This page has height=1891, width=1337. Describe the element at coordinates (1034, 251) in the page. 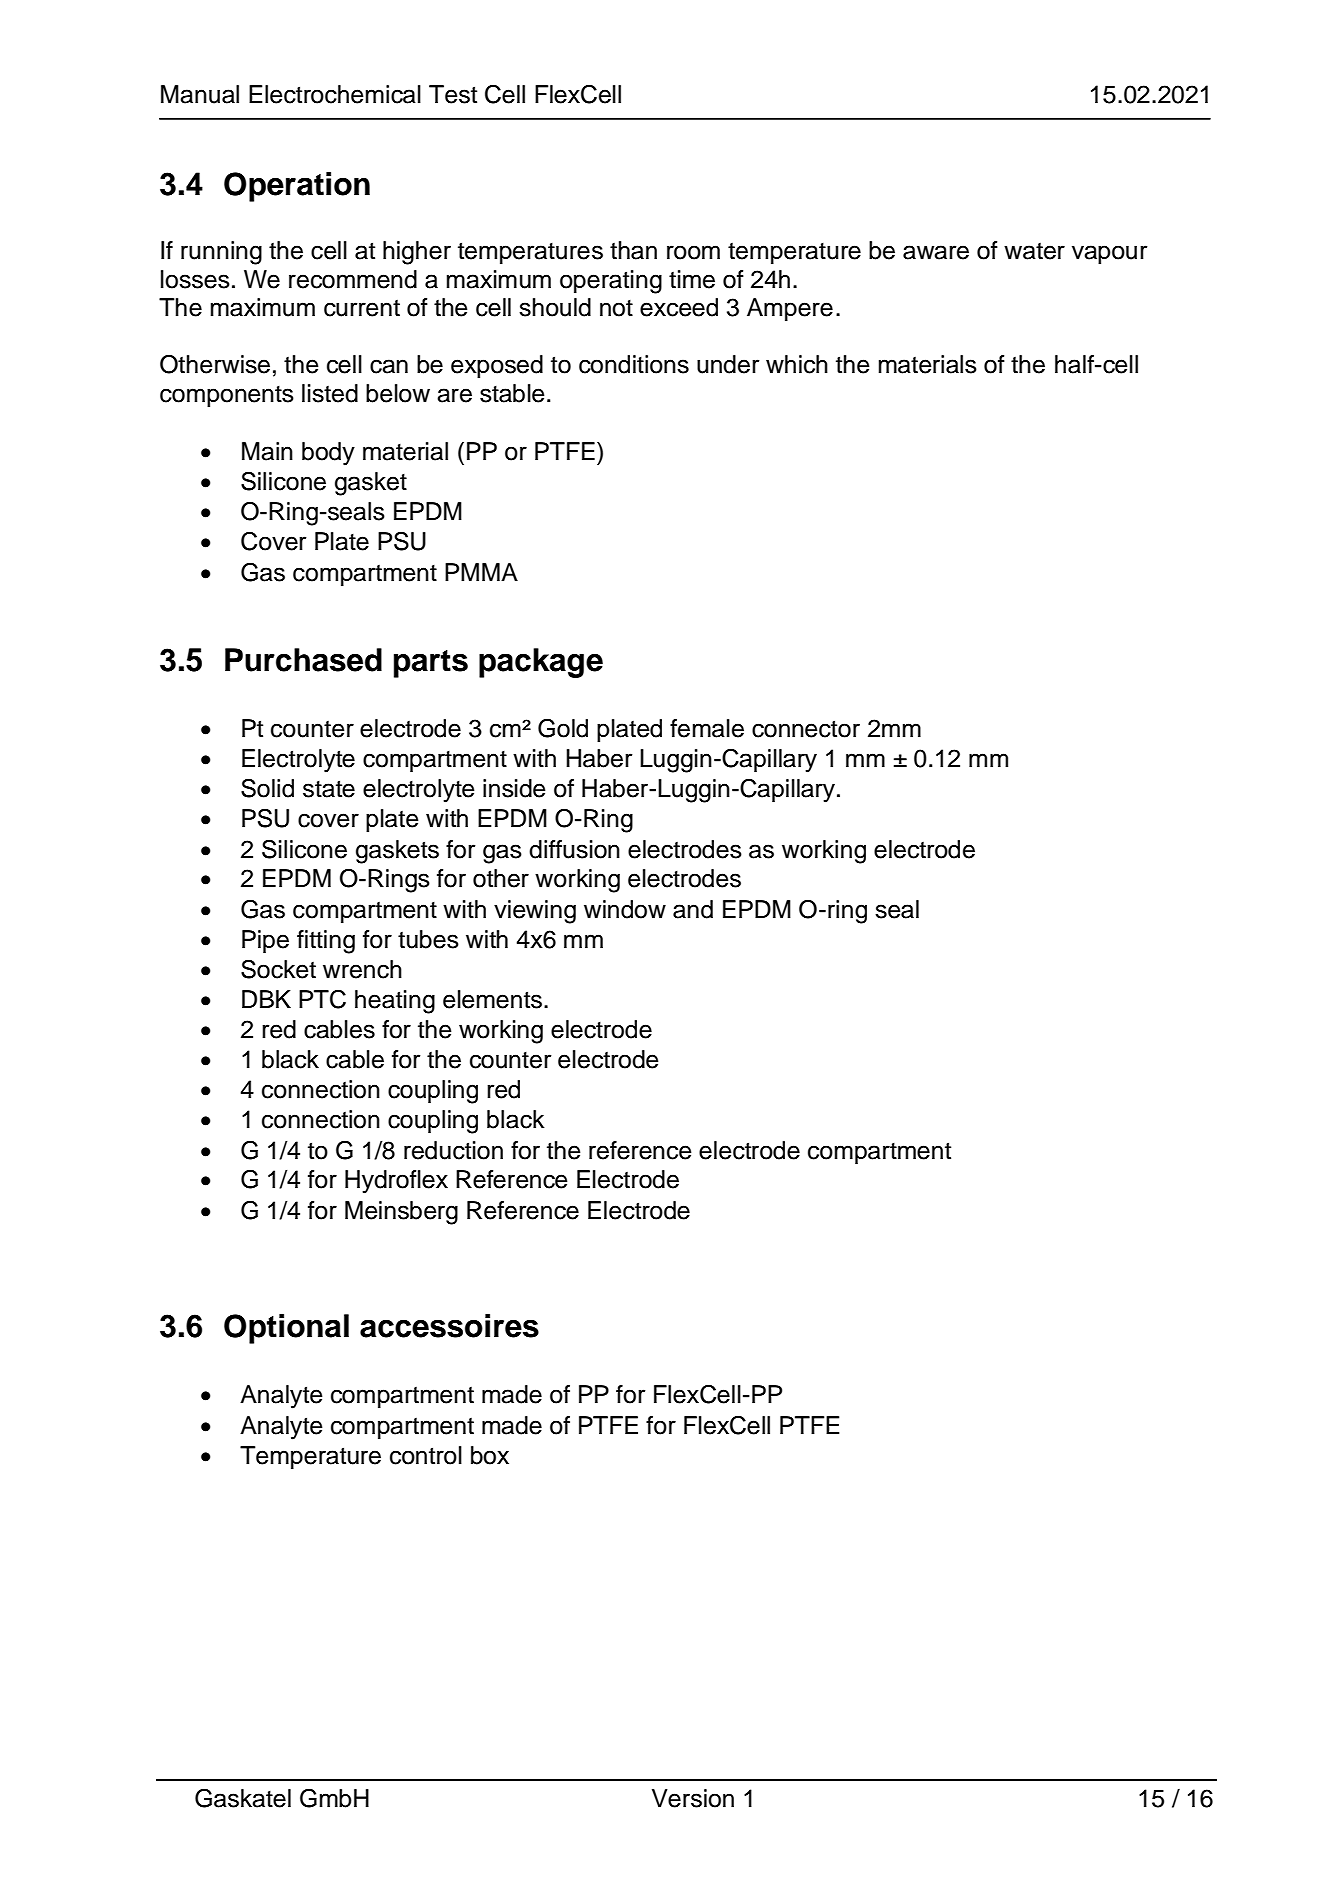

I see `water` at that location.
